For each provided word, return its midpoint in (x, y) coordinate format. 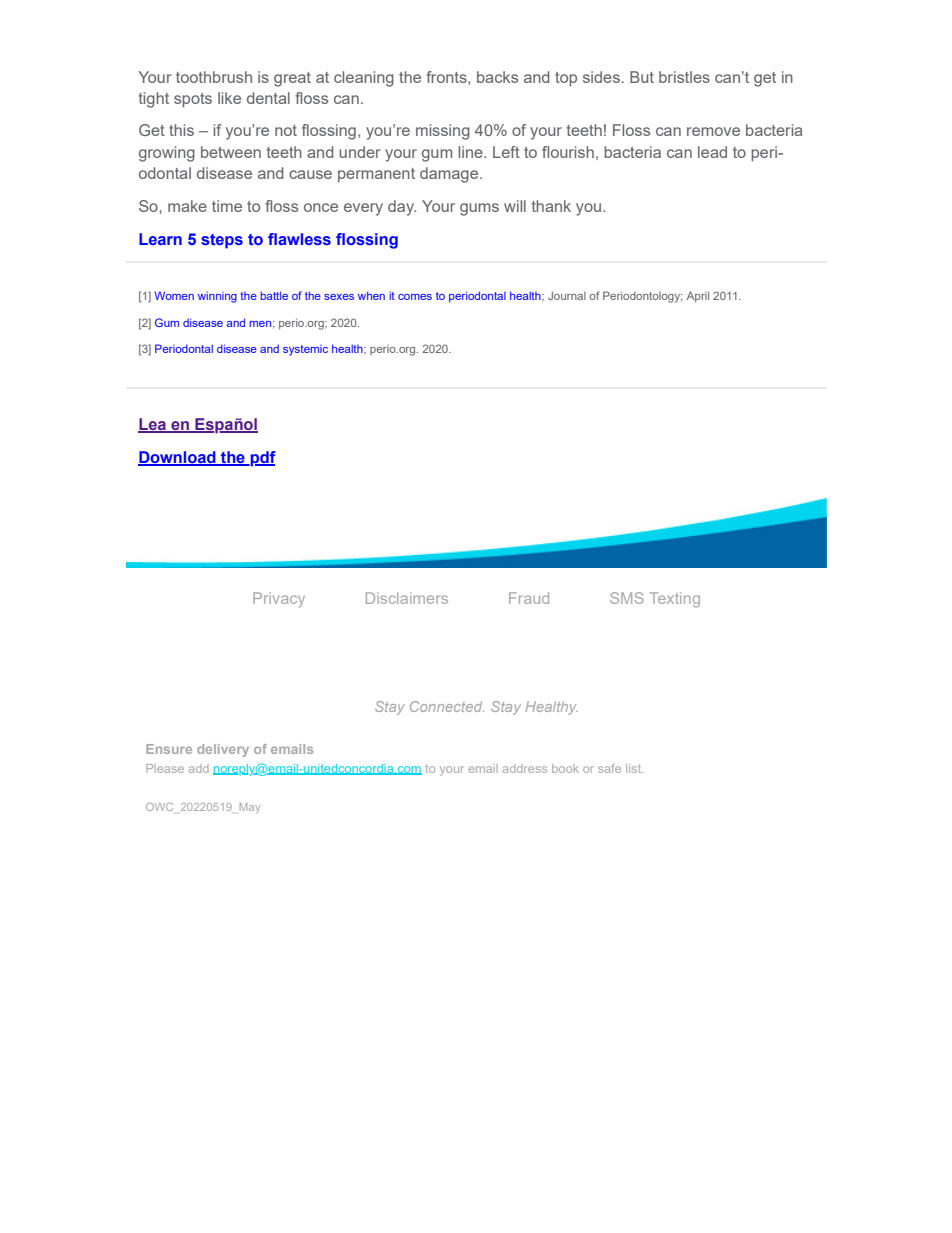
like (229, 98)
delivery (223, 750)
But (642, 77)
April (698, 297)
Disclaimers (407, 598)
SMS (627, 598)
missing (443, 132)
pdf (262, 459)
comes (415, 297)
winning (217, 297)
